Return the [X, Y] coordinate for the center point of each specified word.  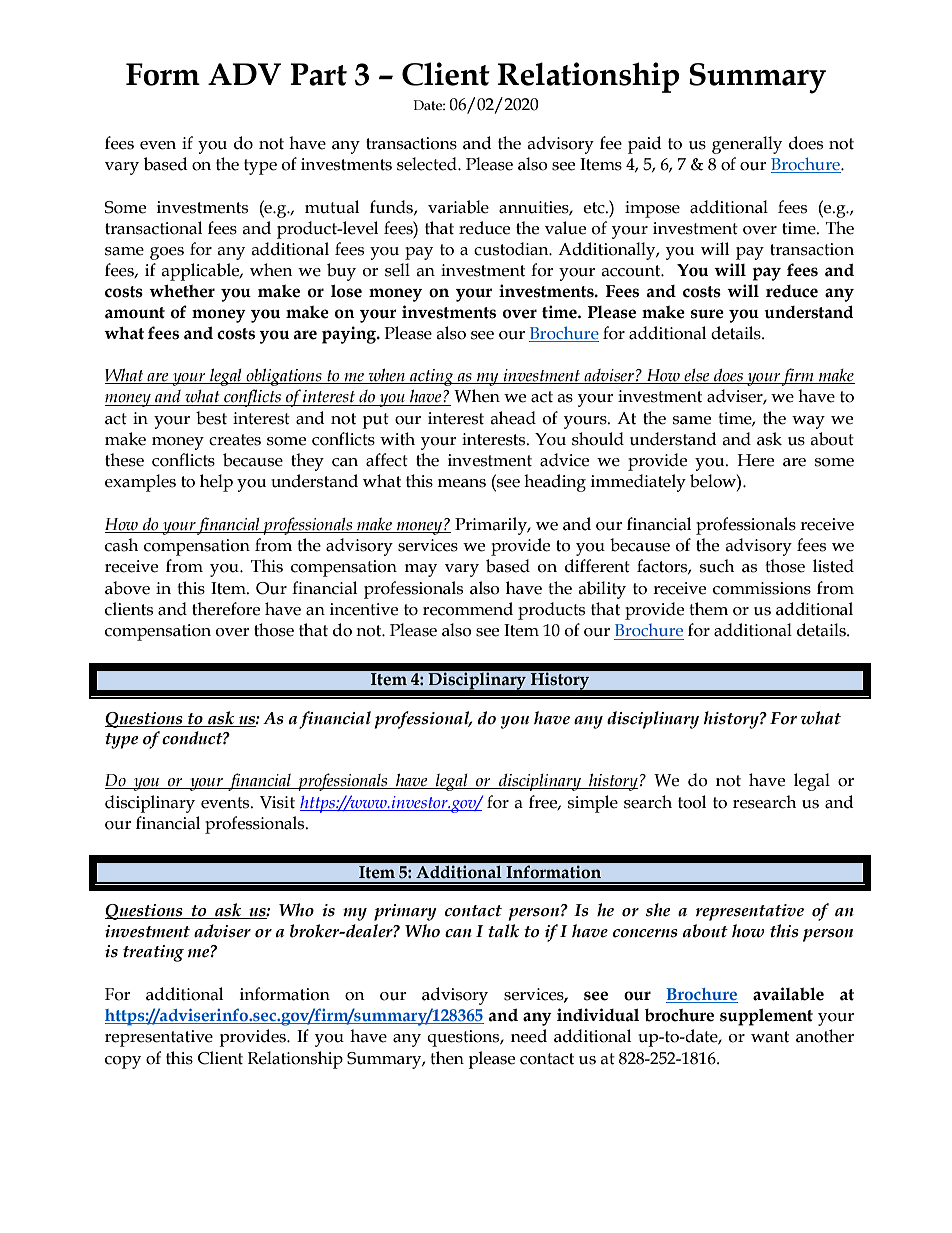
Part [318, 74]
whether [182, 291]
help [216, 483]
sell [397, 270]
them [708, 609]
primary [405, 912]
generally [747, 145]
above [127, 588]
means [461, 483]
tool [692, 802]
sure [707, 314]
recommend [468, 609]
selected [428, 164]
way [808, 422]
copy [123, 1062]
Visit [277, 802]
